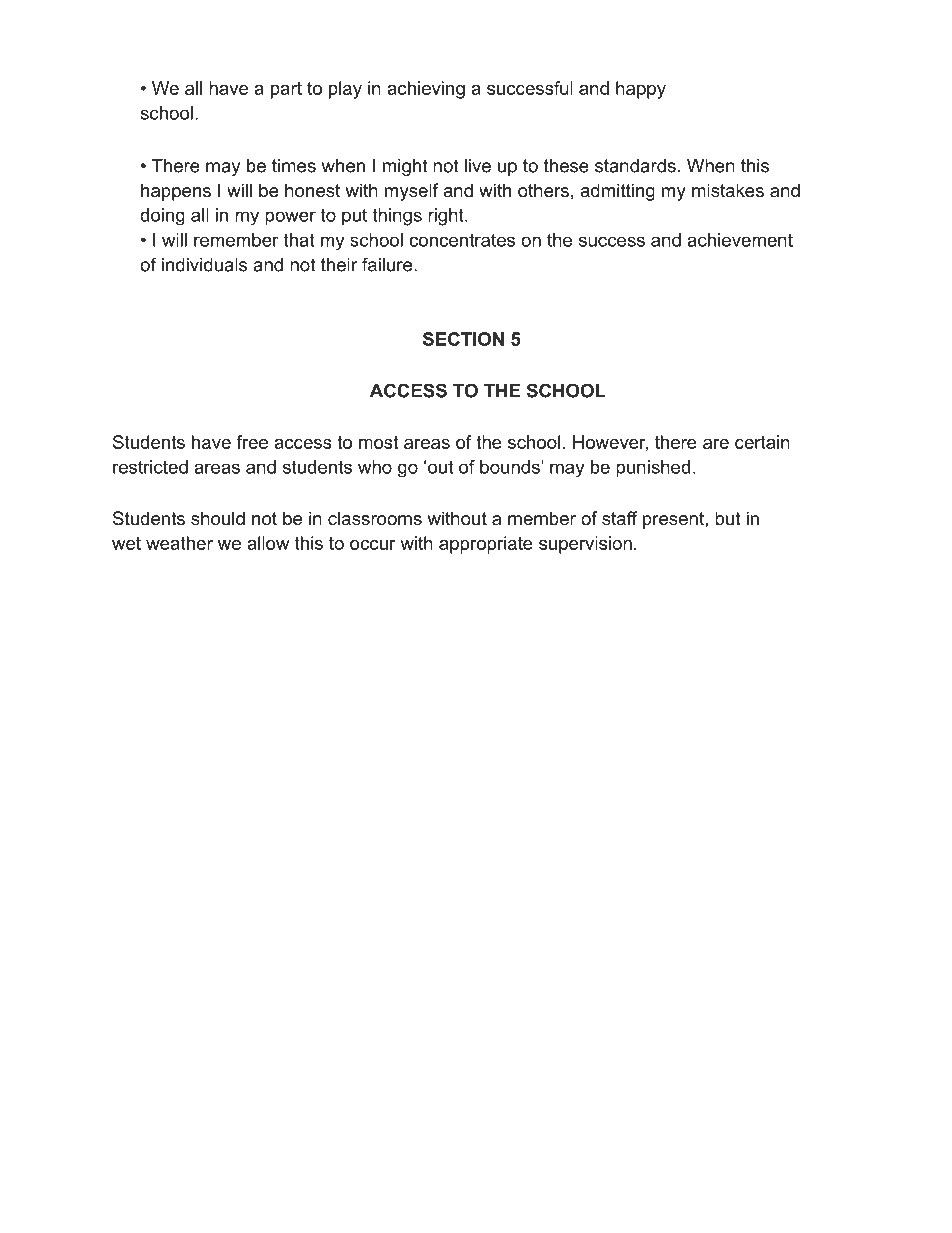  I want to click on mistakes, so click(728, 190).
